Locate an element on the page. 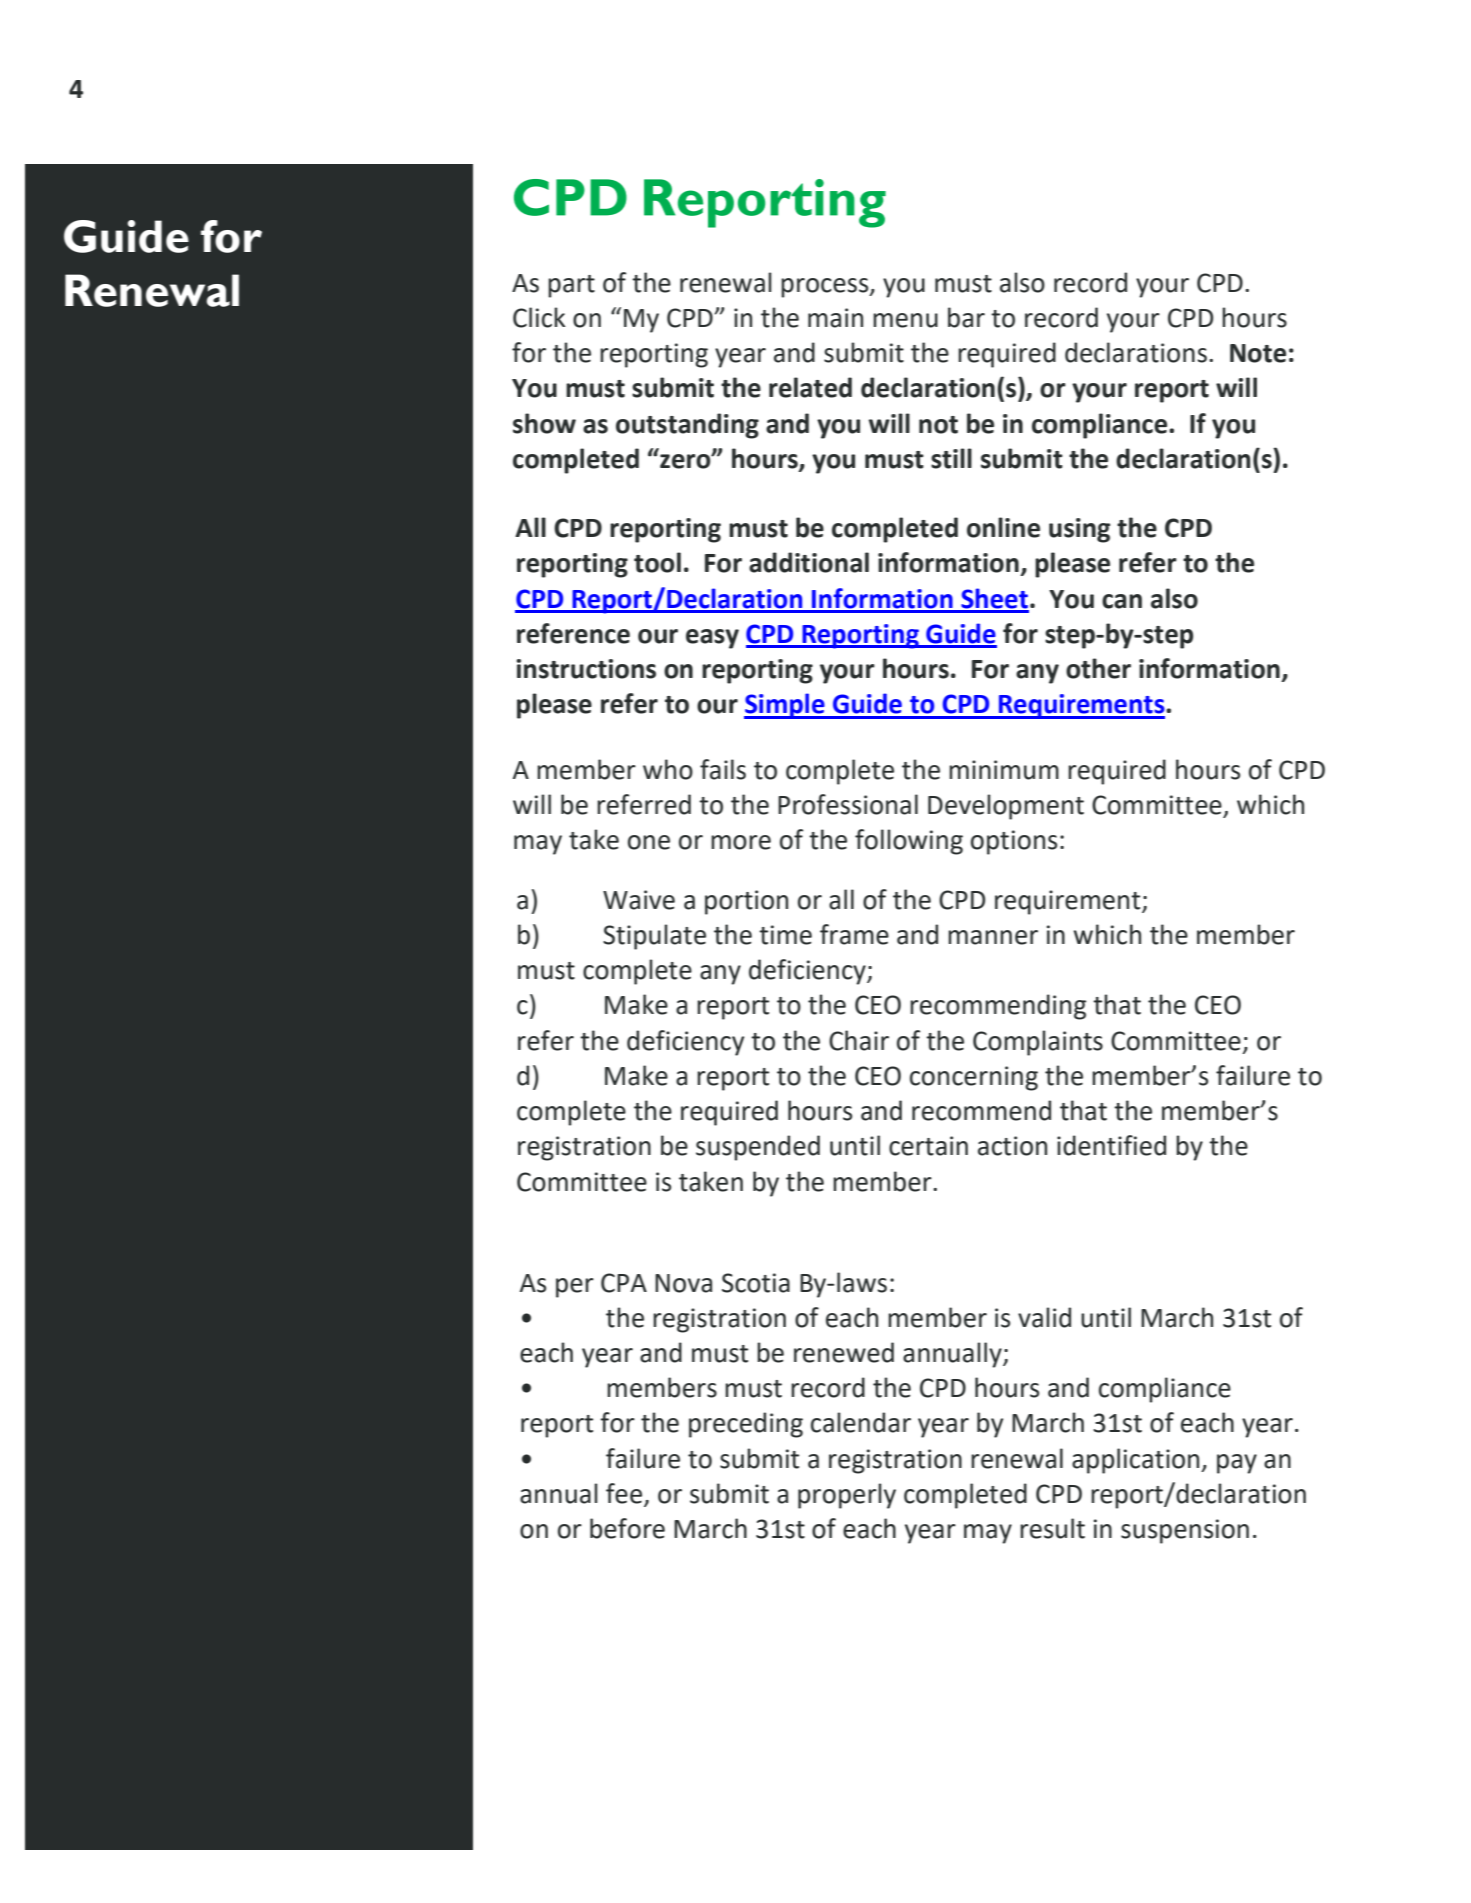  frame is located at coordinates (854, 934).
